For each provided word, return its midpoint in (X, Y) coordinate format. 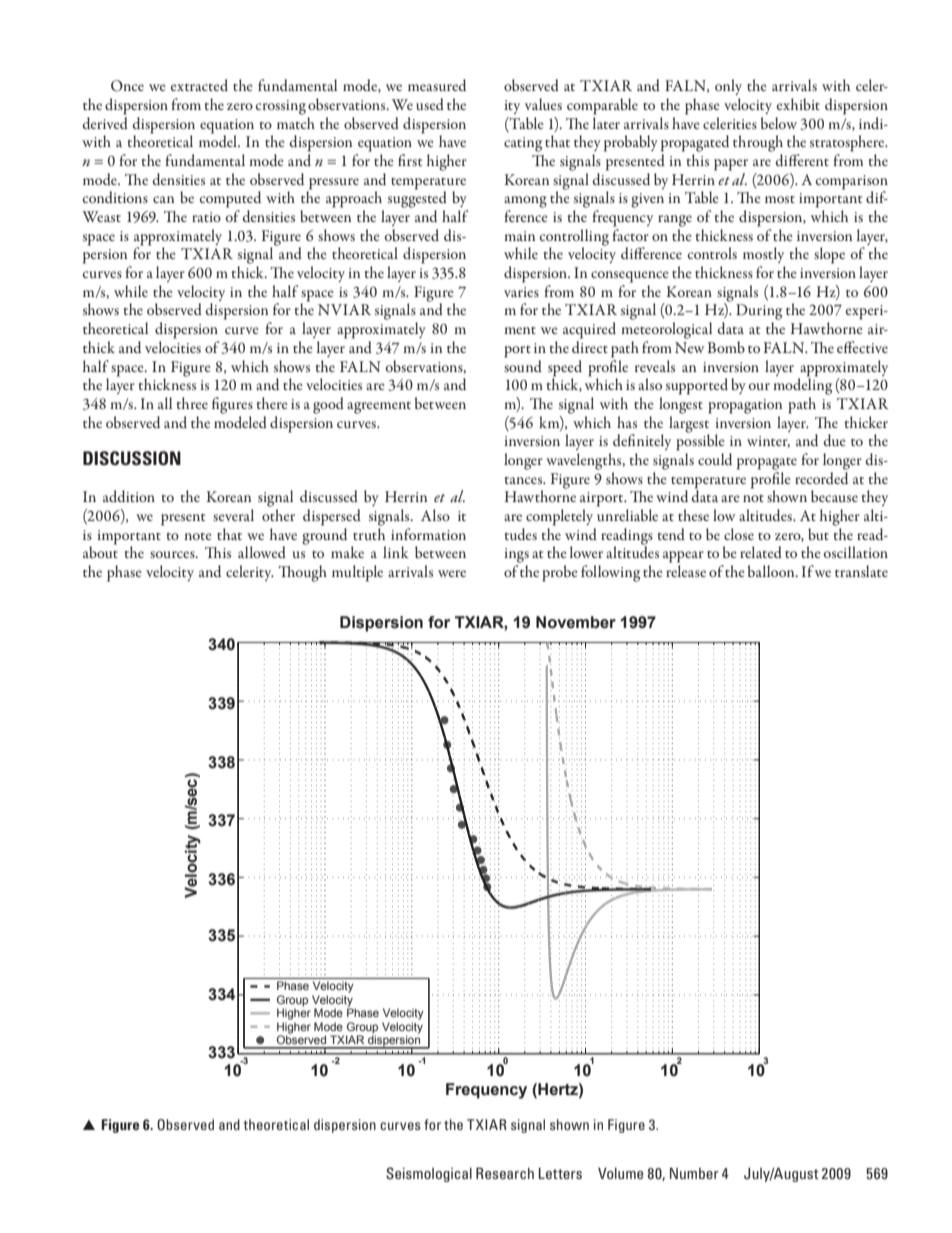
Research (505, 1173)
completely (559, 517)
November (576, 622)
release (686, 571)
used (430, 104)
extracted (199, 85)
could (715, 459)
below (779, 123)
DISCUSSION (132, 458)
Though (302, 573)
